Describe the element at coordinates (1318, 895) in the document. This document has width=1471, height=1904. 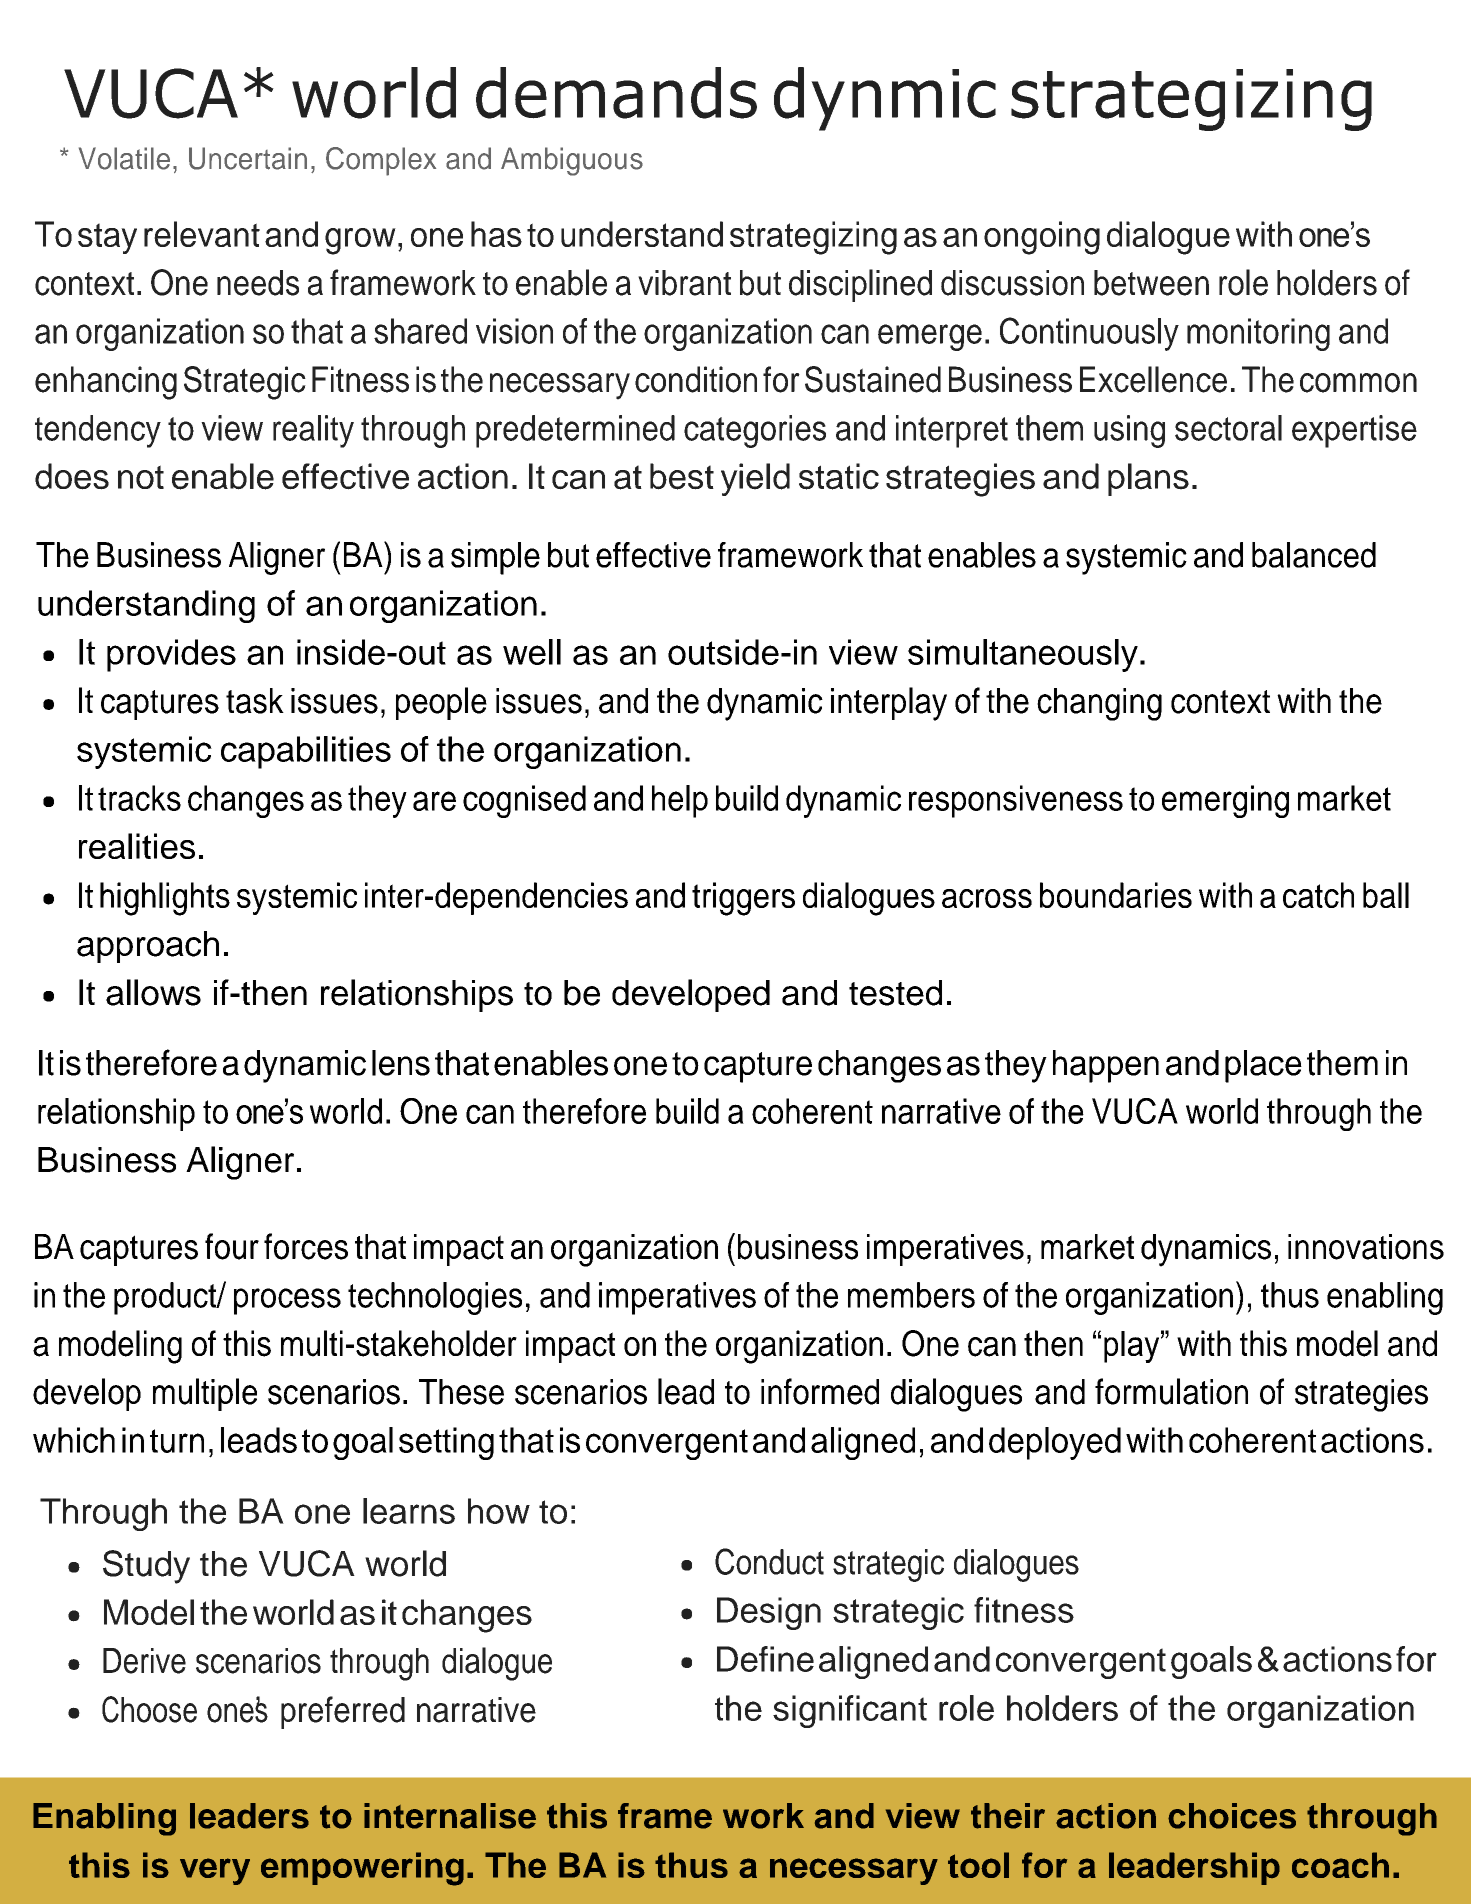
I see `catch` at that location.
